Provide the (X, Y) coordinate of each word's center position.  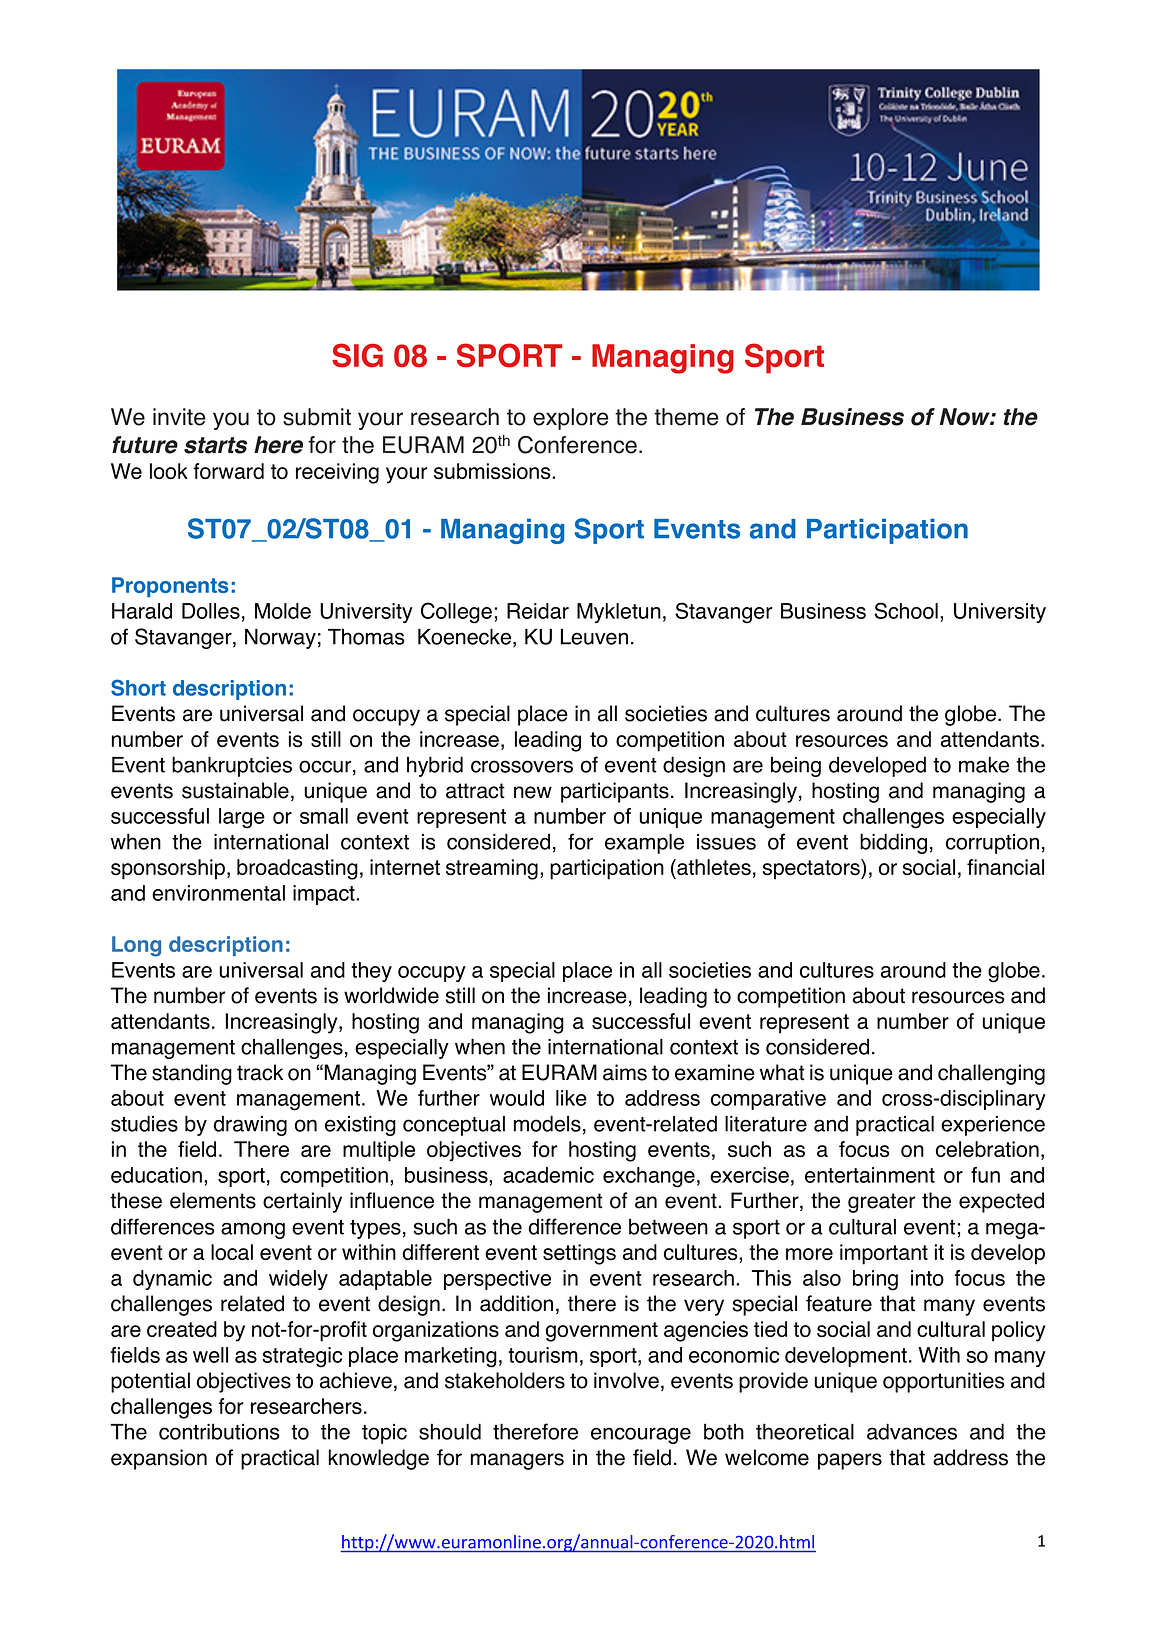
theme (686, 417)
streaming (492, 869)
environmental (218, 893)
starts (215, 445)
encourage (641, 1435)
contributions (219, 1431)
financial (1005, 867)
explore (571, 419)
